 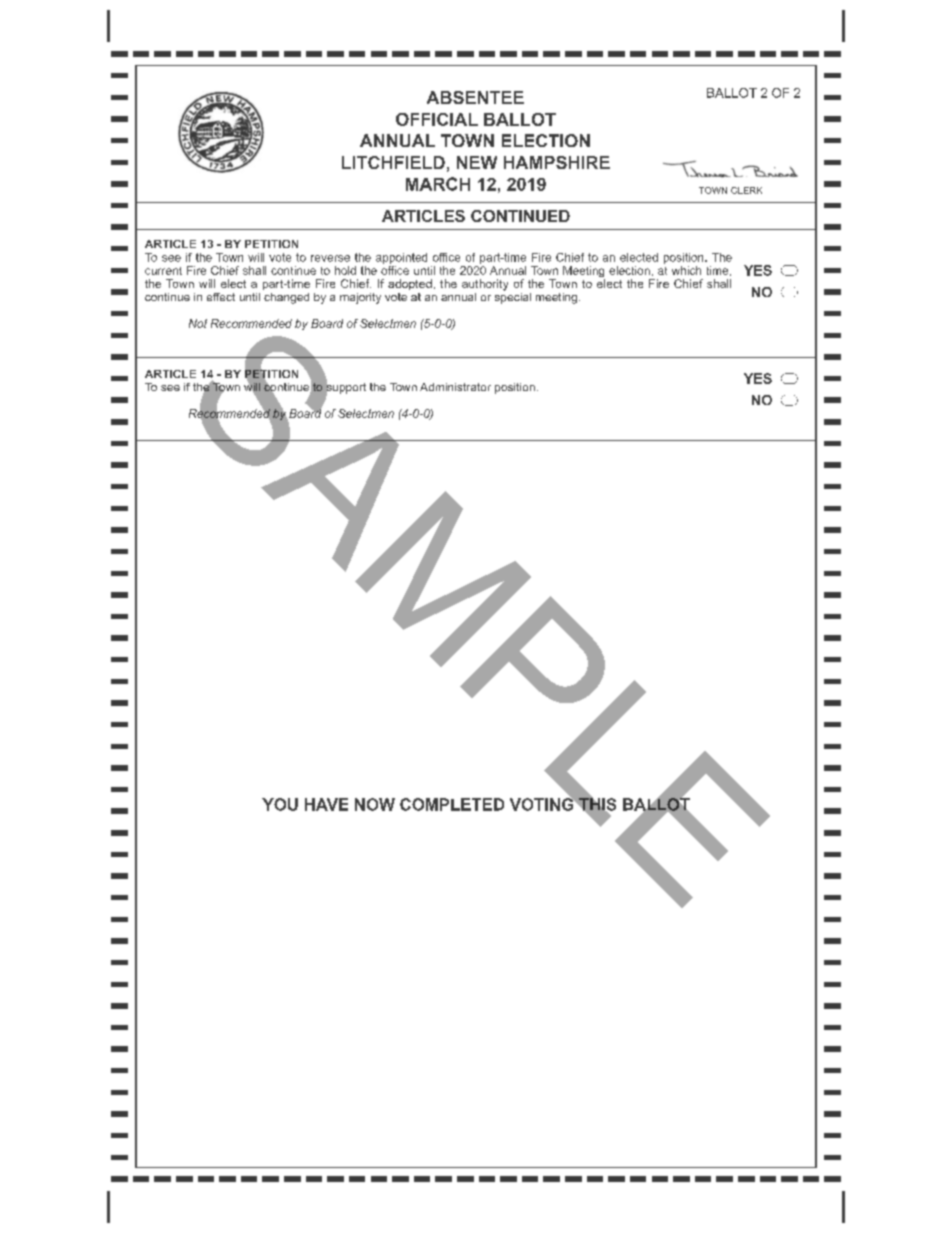 What do you see at coordinates (513, 297) in the page?
I see `special` at bounding box center [513, 297].
